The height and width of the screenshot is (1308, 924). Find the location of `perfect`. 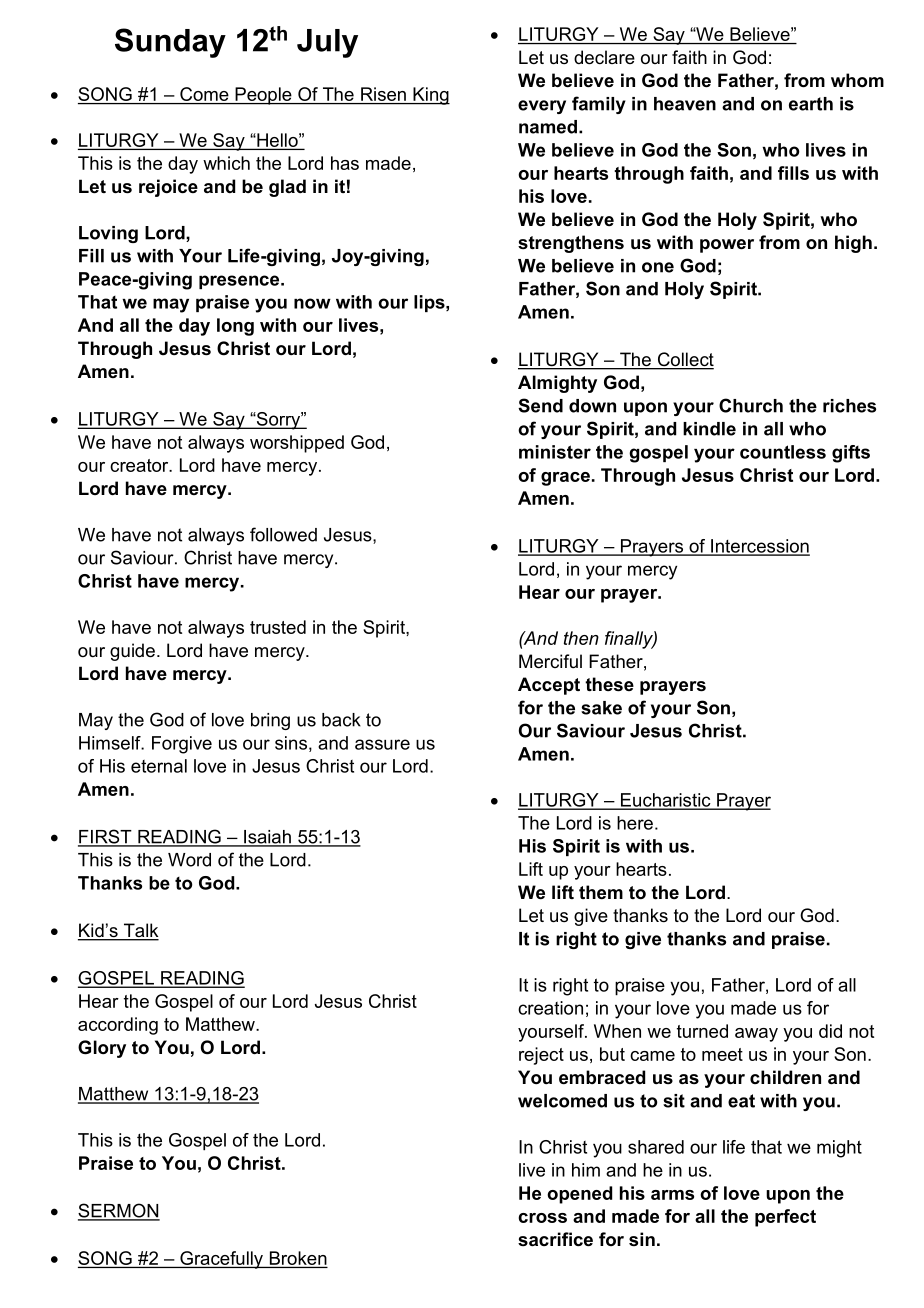

perfect is located at coordinates (785, 1218).
